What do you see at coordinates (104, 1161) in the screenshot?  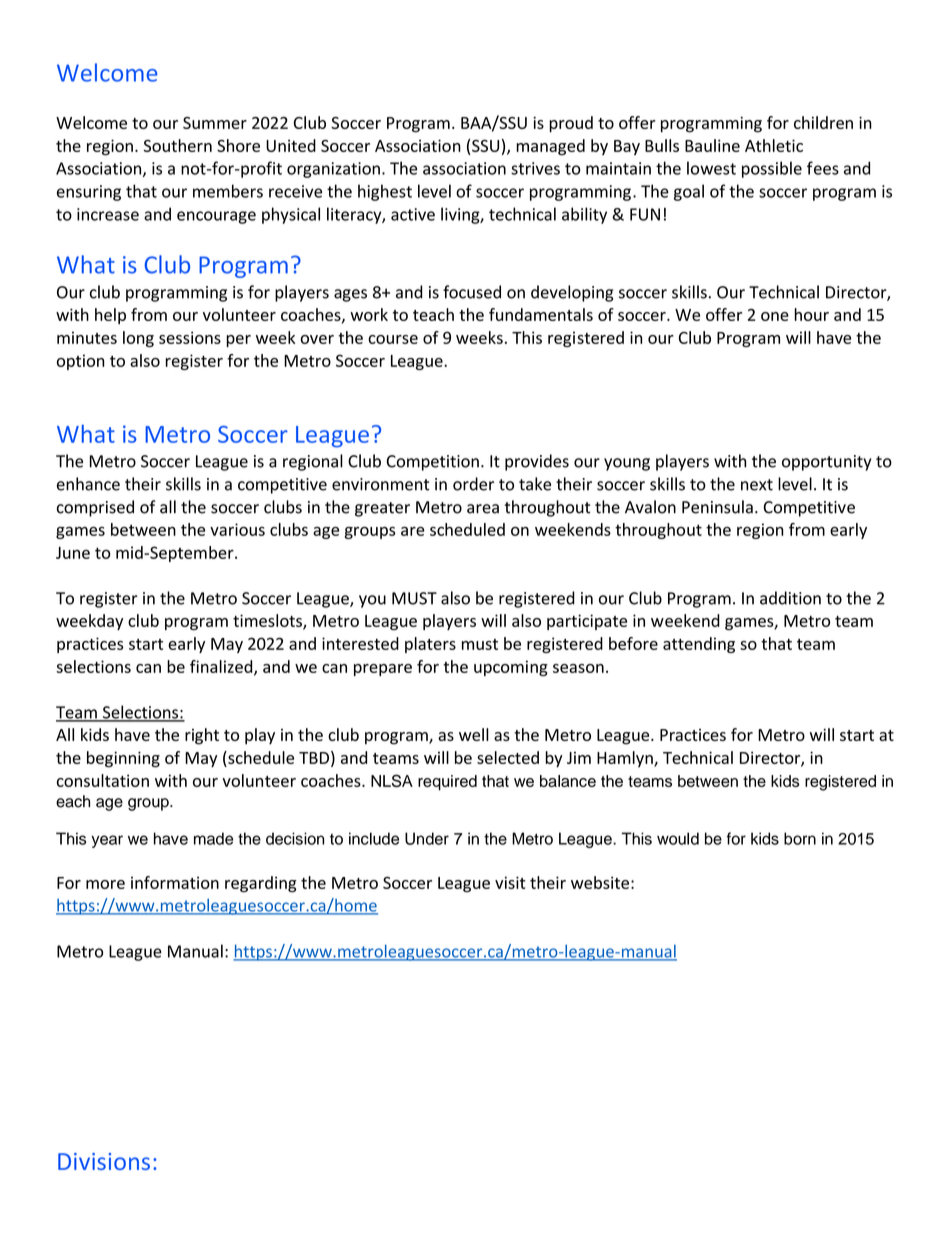 I see `Divisions` at bounding box center [104, 1161].
